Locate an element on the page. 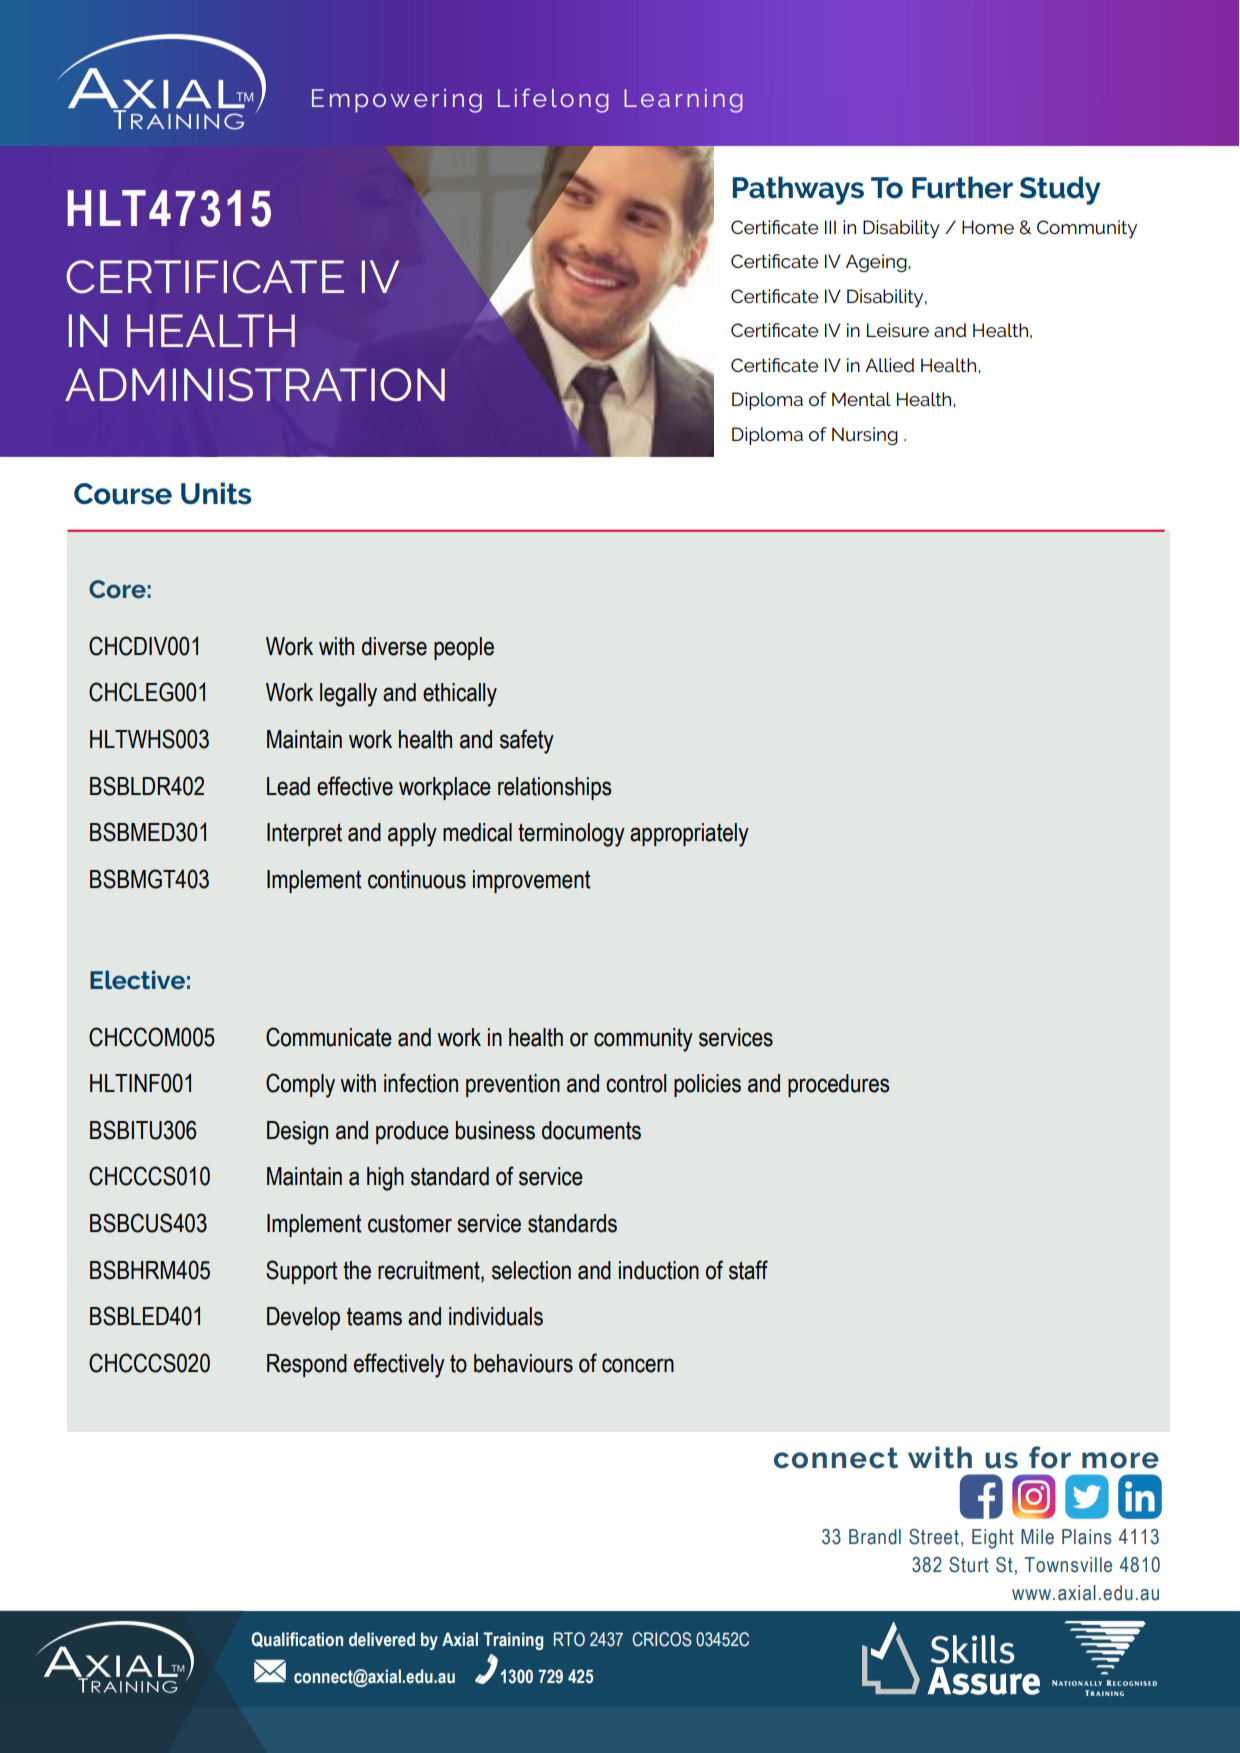 Image resolution: width=1240 pixels, height=1753 pixels. Empowering is located at coordinates (397, 101).
